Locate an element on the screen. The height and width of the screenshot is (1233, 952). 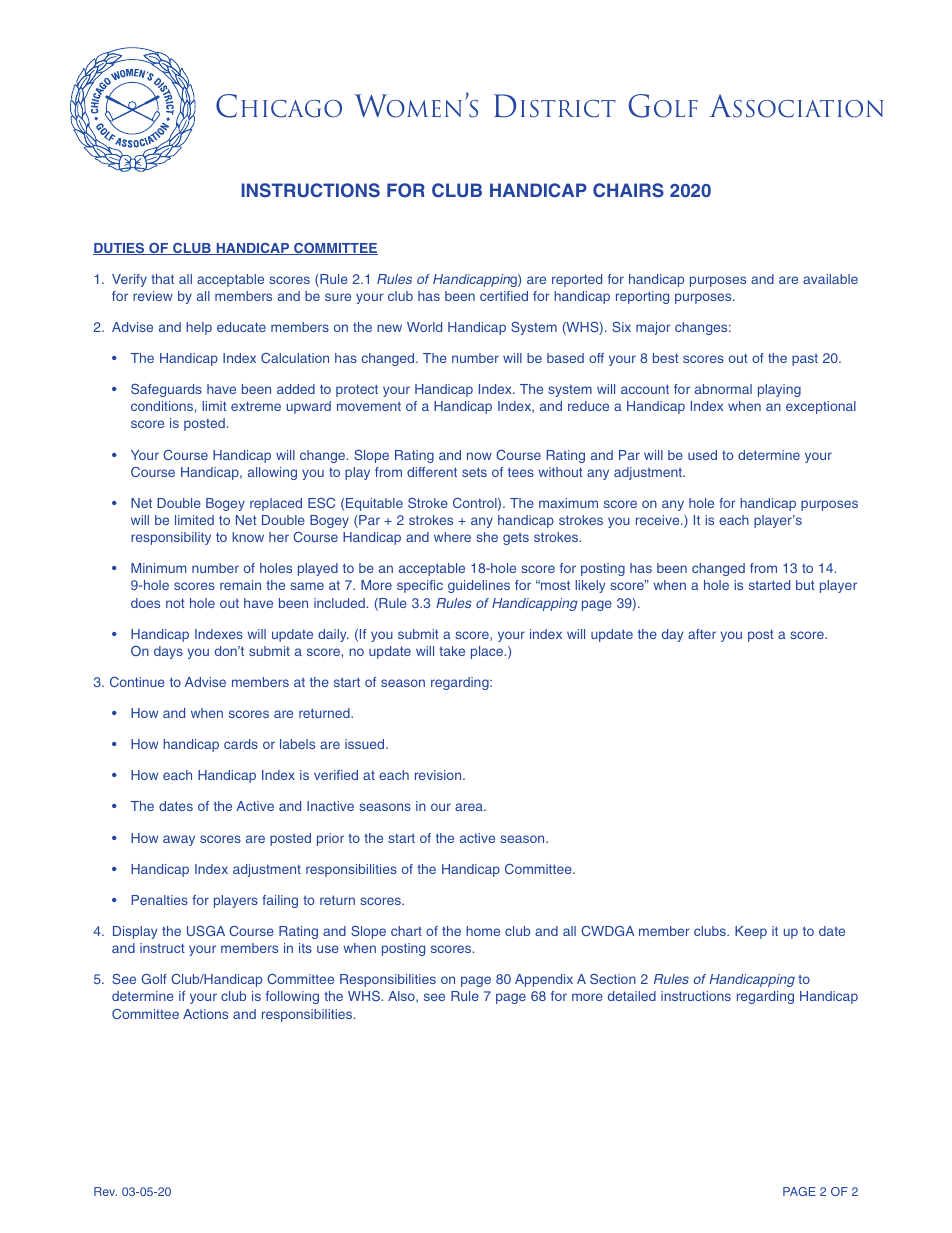
Safeguards is located at coordinates (166, 390).
